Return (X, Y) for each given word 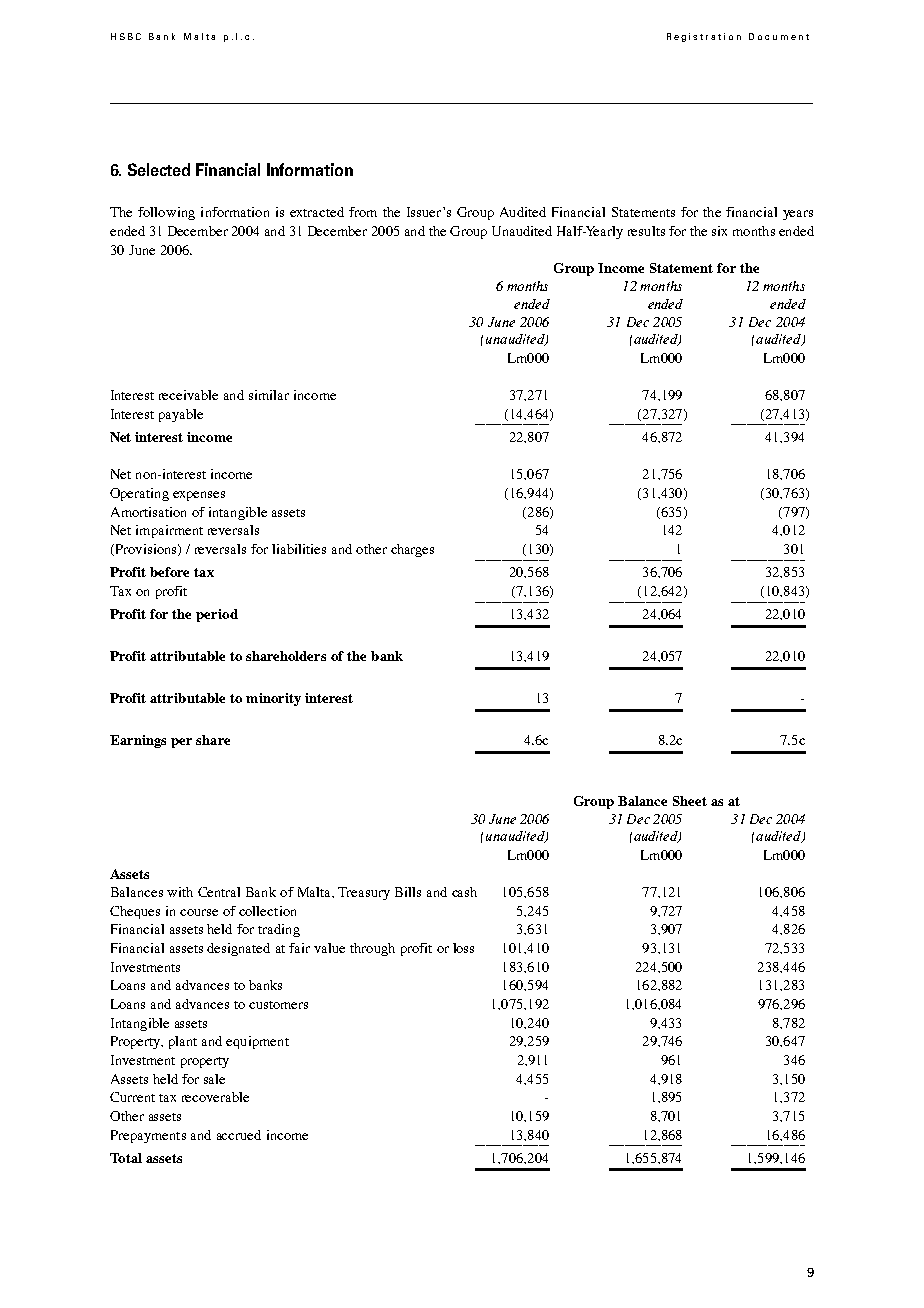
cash (464, 892)
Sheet (690, 801)
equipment (257, 1042)
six (719, 231)
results (646, 231)
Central (219, 892)
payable (181, 415)
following (166, 213)
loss (463, 948)
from (363, 212)
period (217, 615)
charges (412, 550)
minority (273, 699)
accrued (239, 1135)
